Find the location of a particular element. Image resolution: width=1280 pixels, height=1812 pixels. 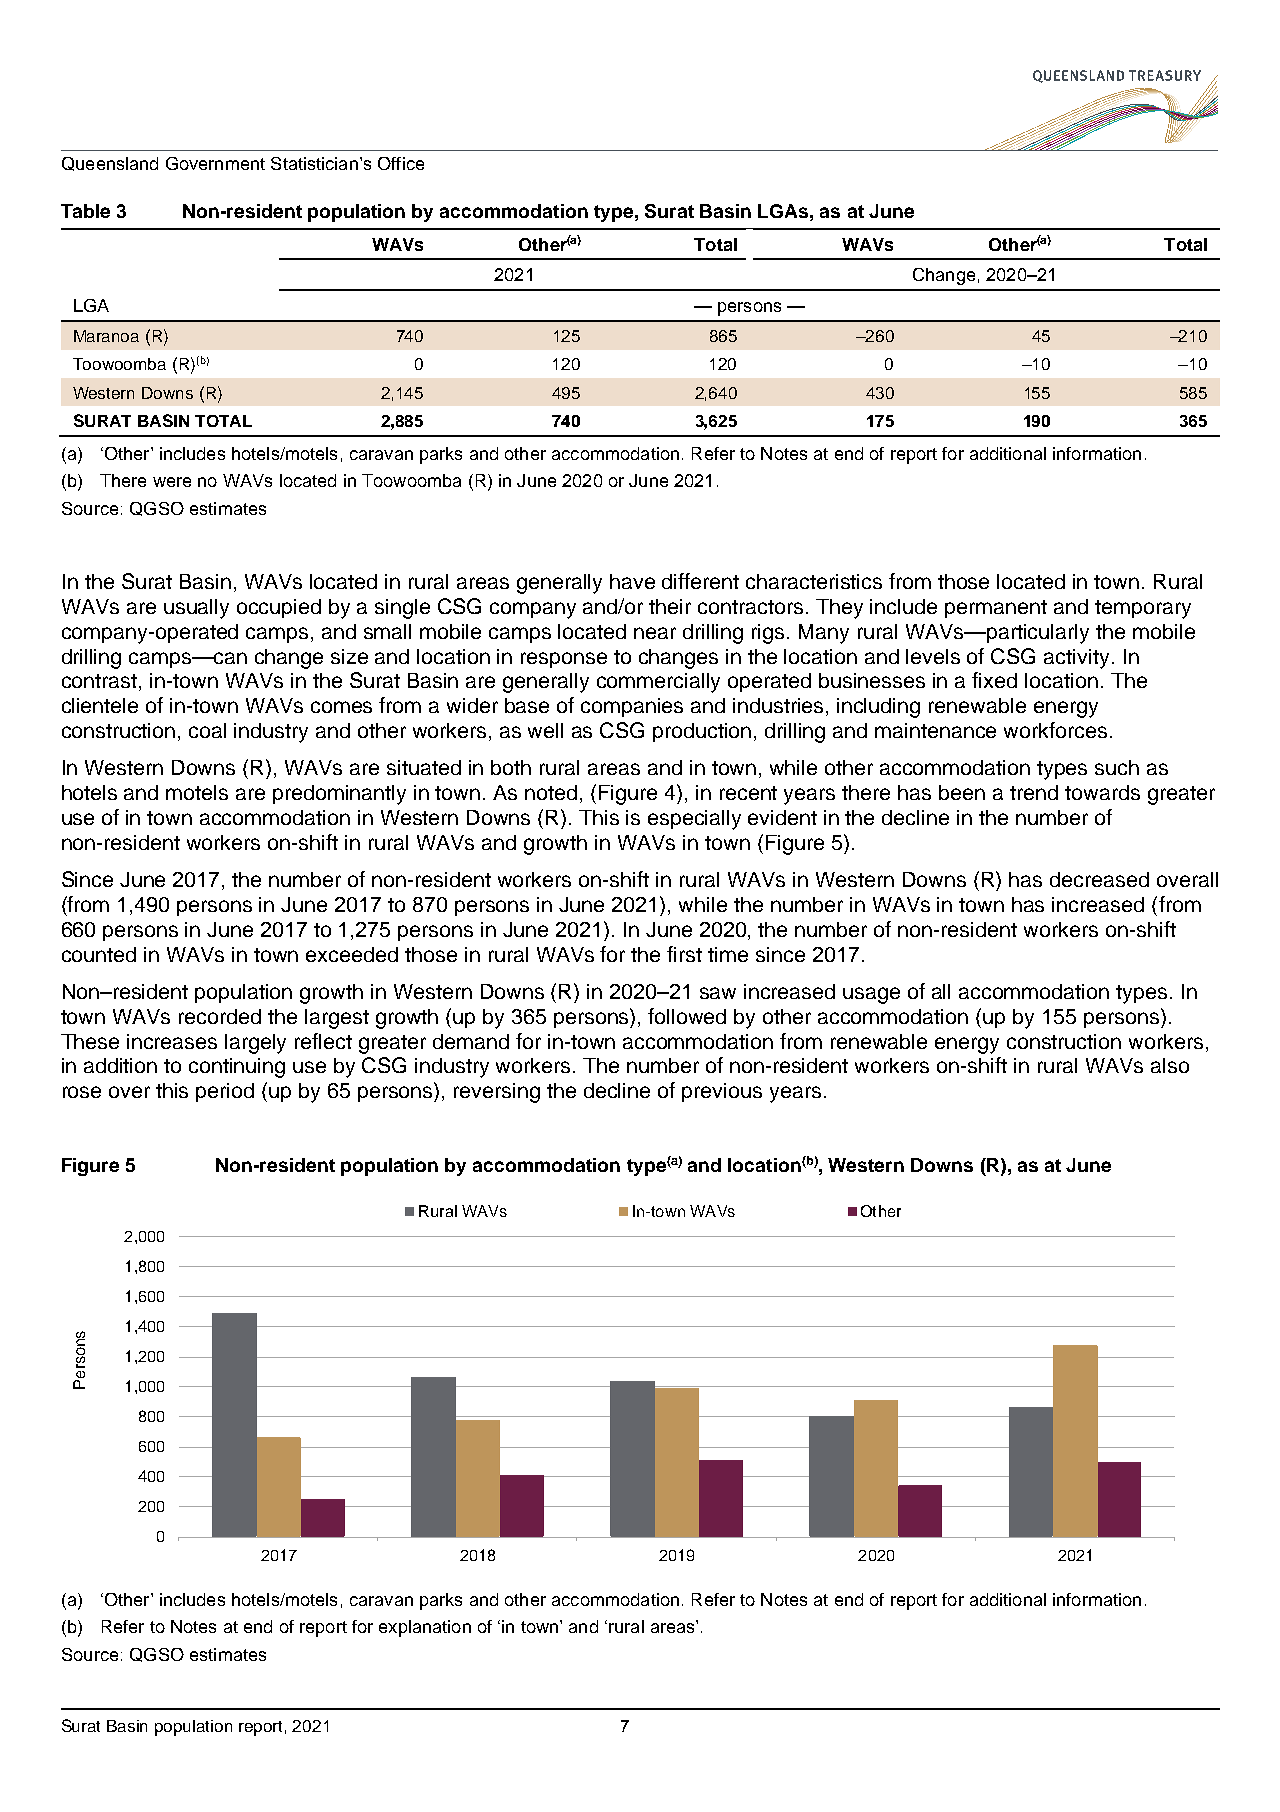

previous is located at coordinates (722, 1092).
